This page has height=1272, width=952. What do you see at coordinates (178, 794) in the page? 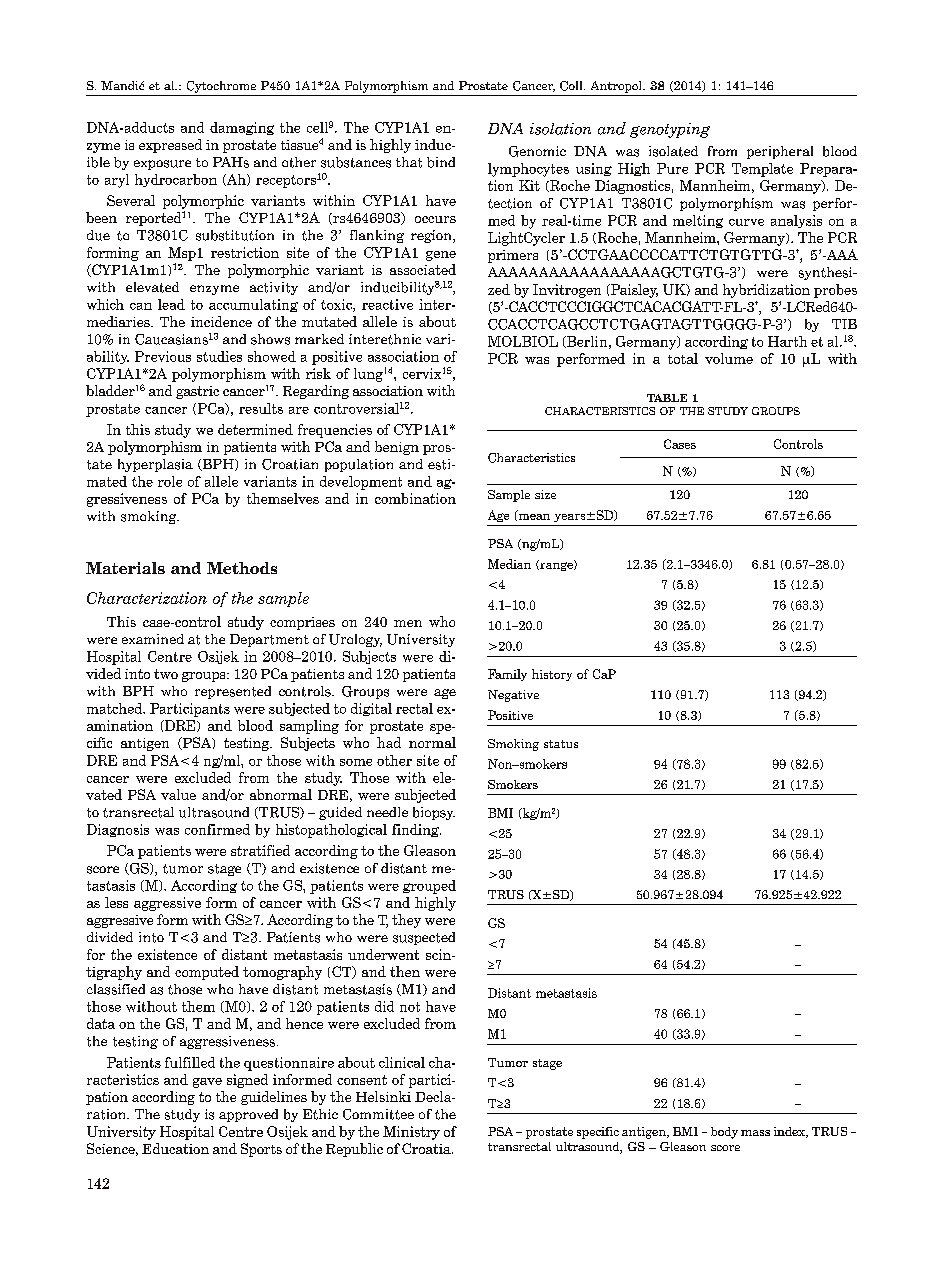
I see `value` at bounding box center [178, 794].
